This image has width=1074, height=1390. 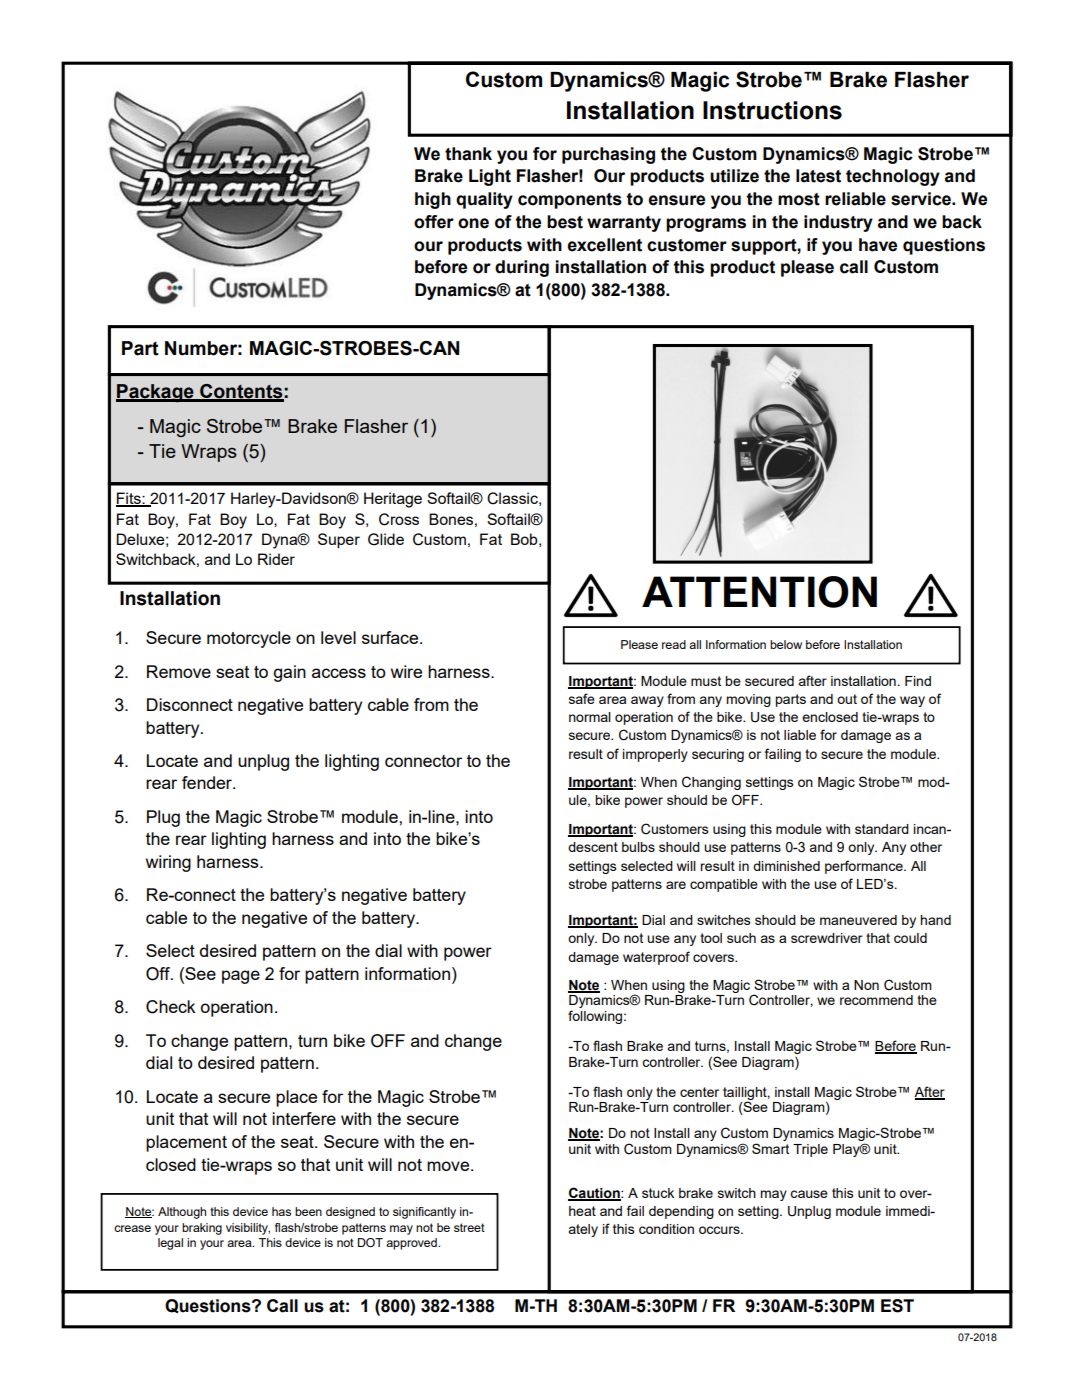 What do you see at coordinates (608, 155) in the image?
I see `purchasing` at bounding box center [608, 155].
